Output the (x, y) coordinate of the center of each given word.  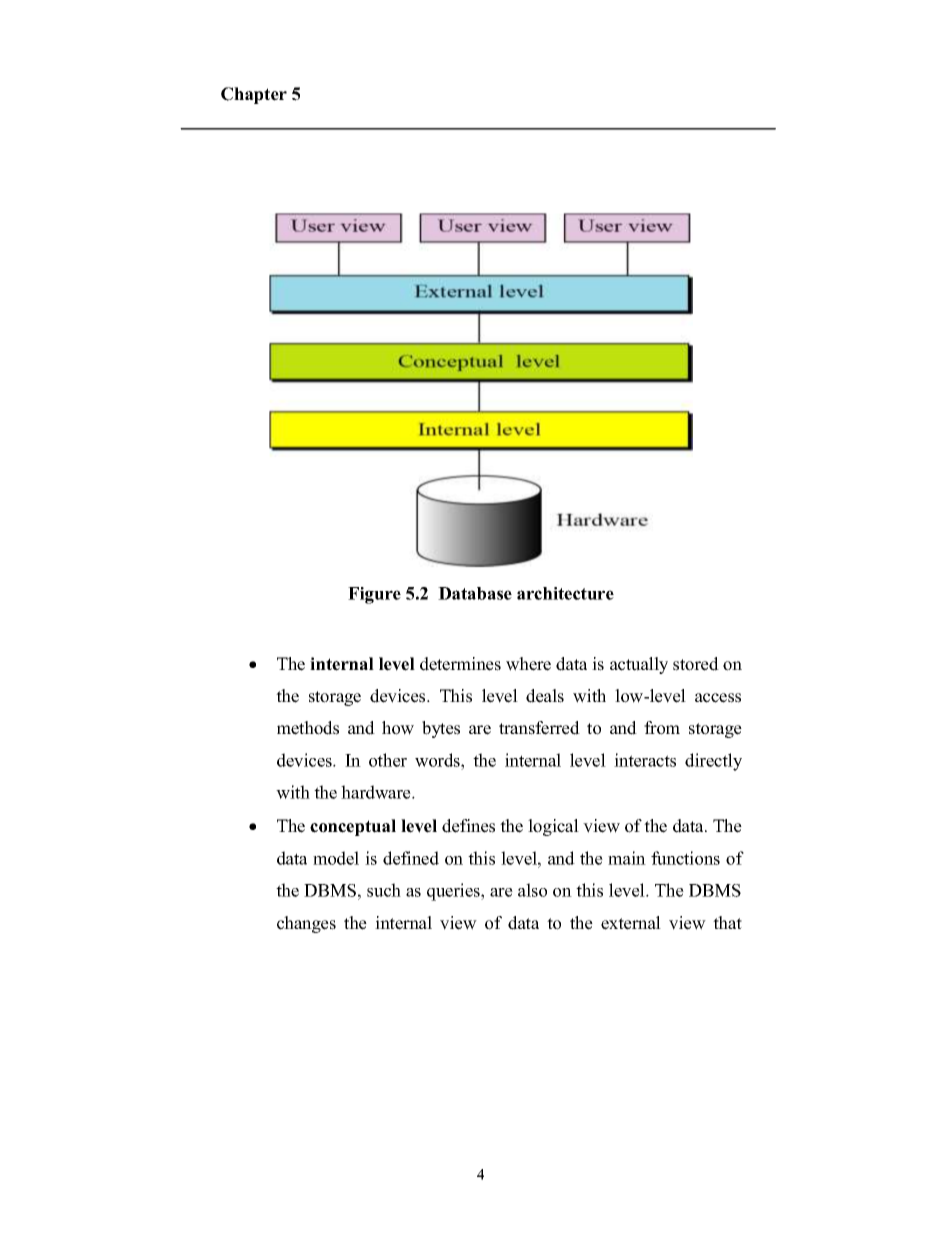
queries (454, 892)
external (631, 923)
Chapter (254, 95)
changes (306, 924)
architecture (565, 593)
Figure (374, 595)
